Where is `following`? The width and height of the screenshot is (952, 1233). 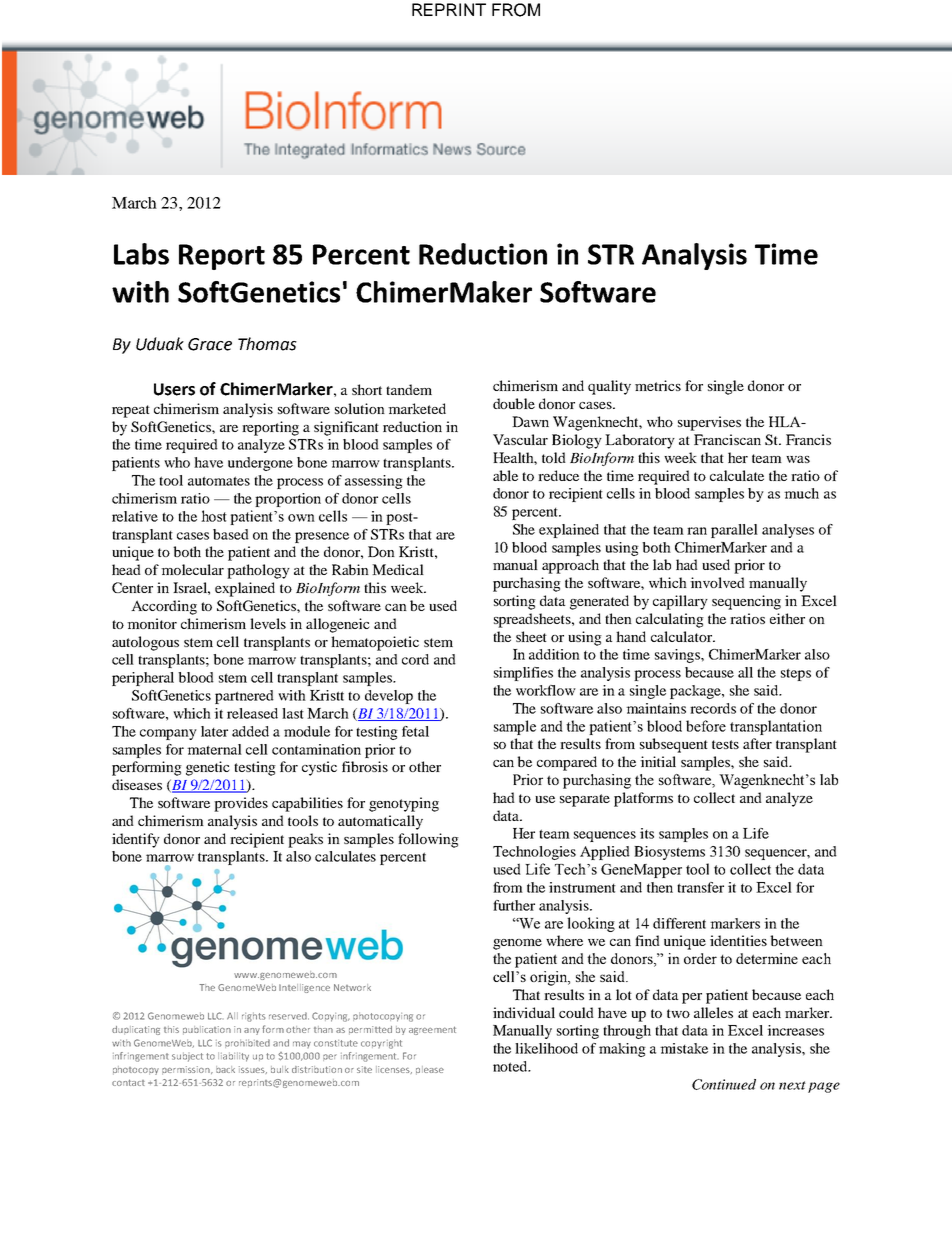 following is located at coordinates (428, 840).
